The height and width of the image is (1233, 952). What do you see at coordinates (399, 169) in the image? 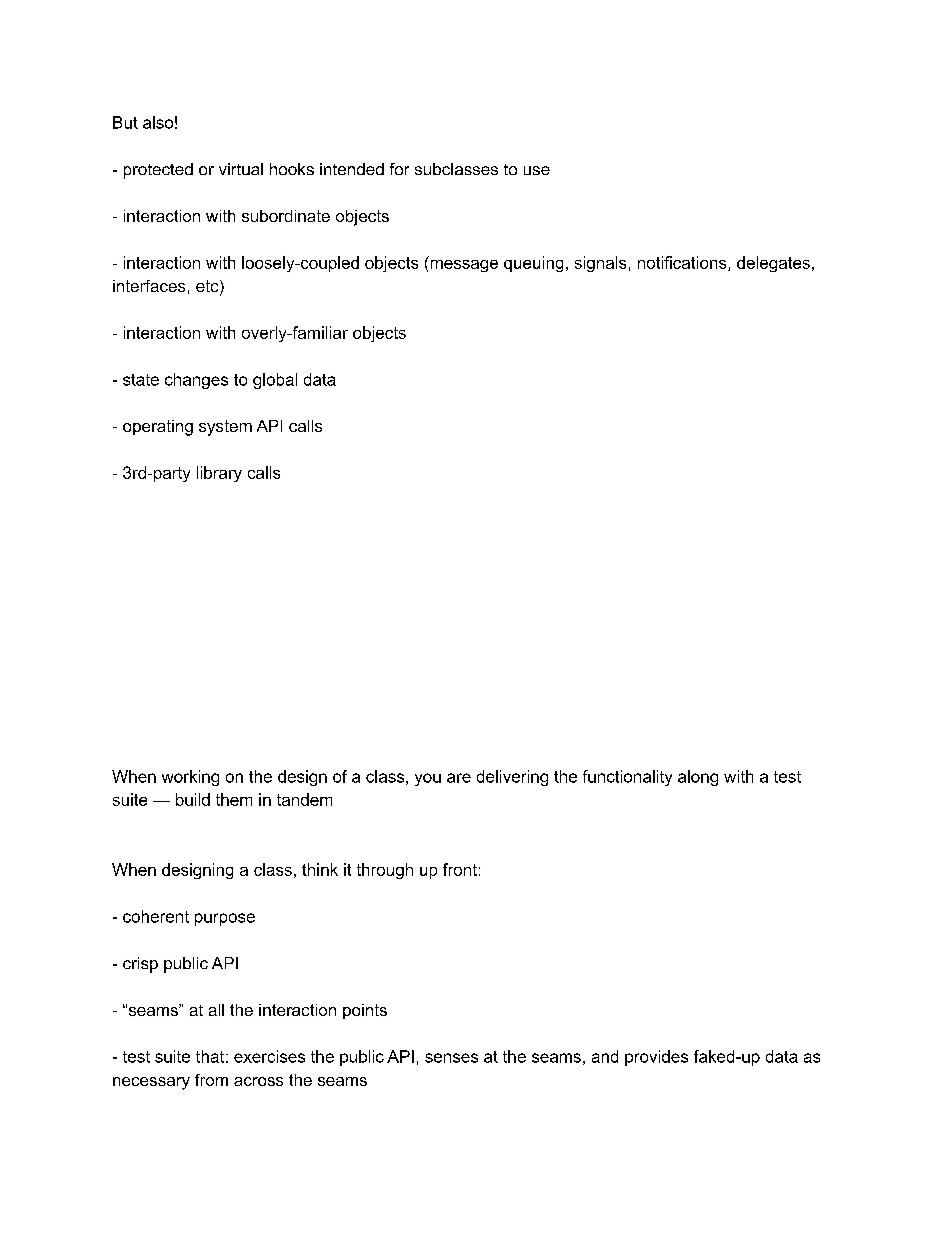
I see `for` at bounding box center [399, 169].
